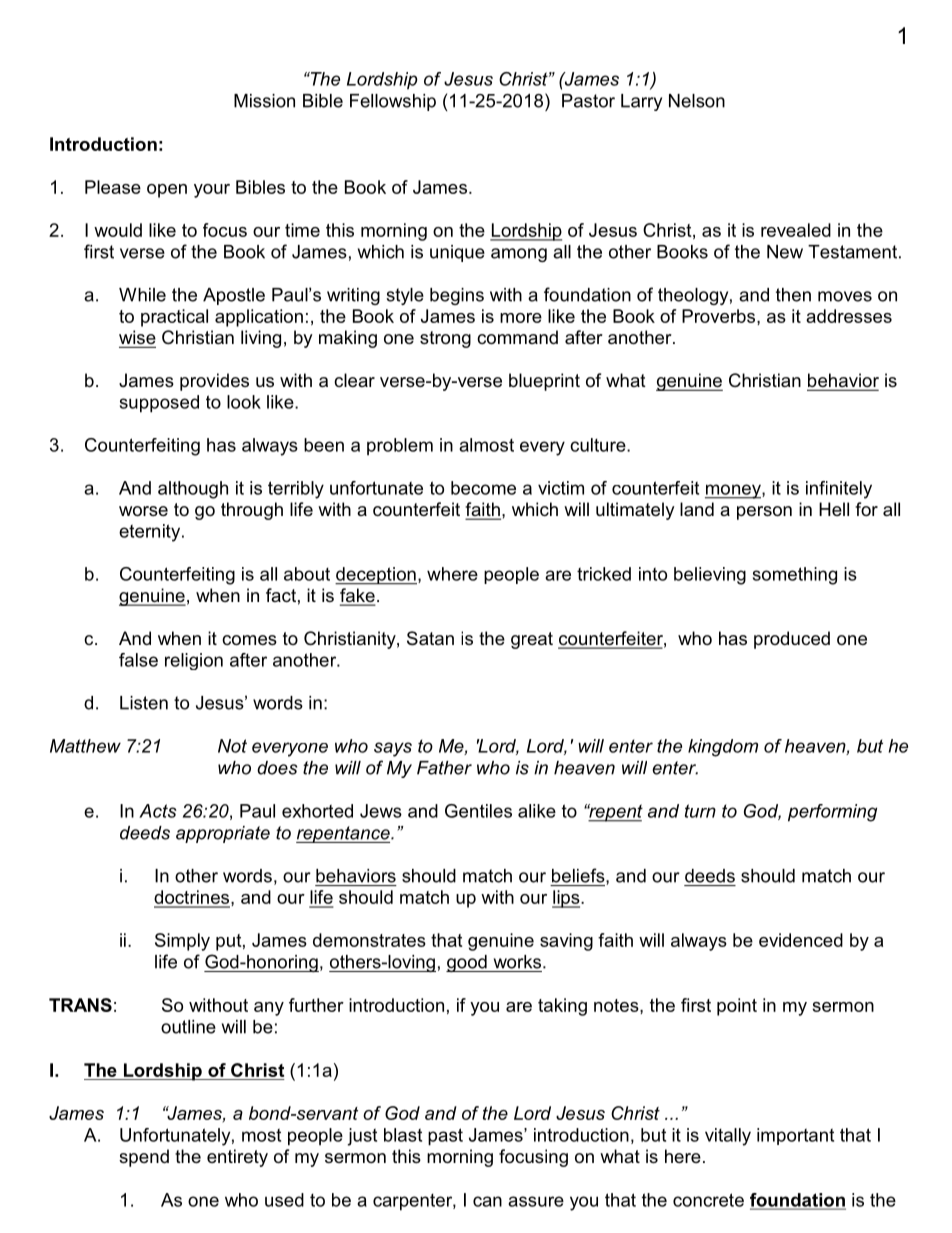 The width and height of the image is (952, 1233). I want to click on can, so click(487, 1201).
